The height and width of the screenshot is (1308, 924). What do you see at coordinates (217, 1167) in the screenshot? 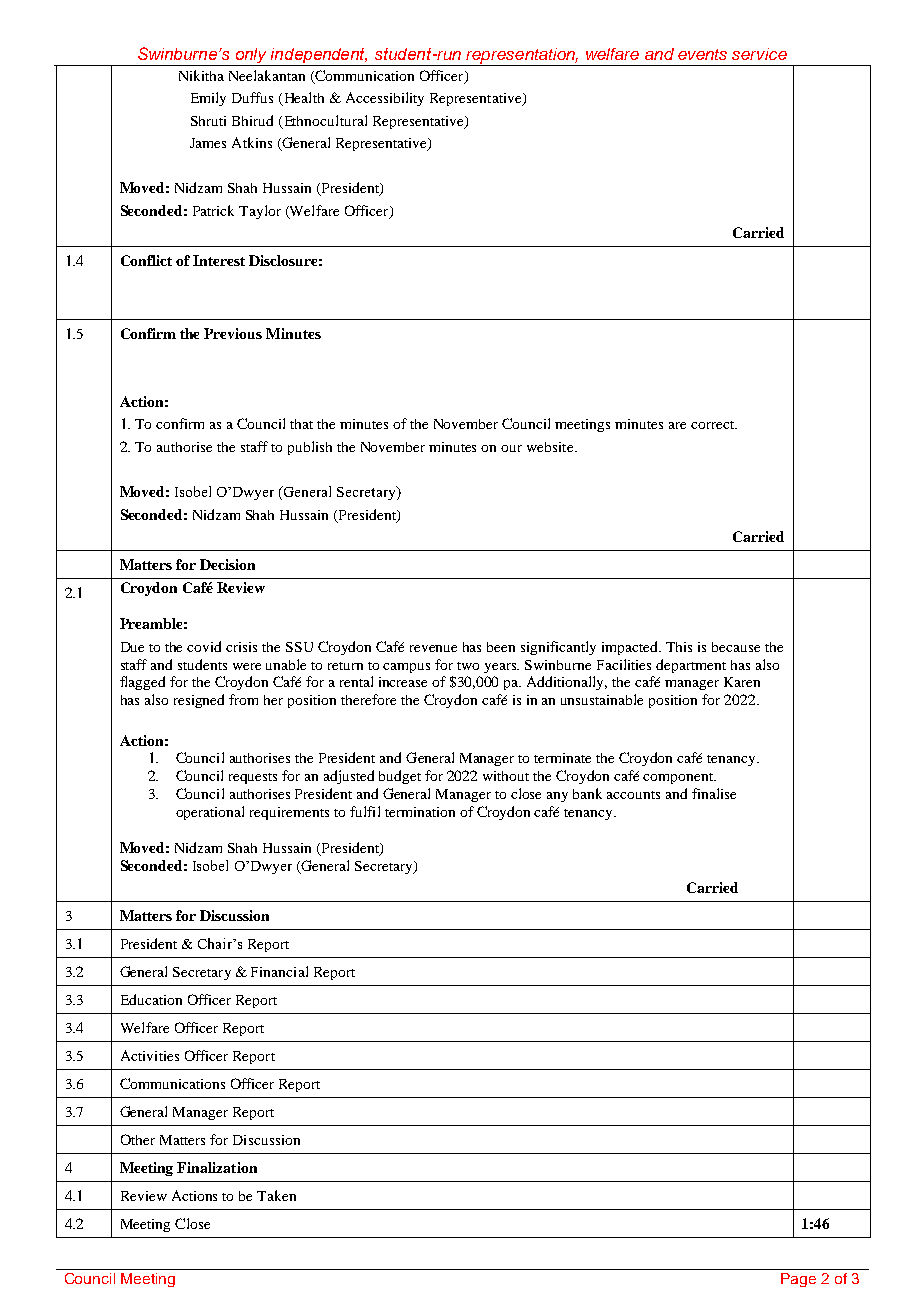
I see `Finalization` at bounding box center [217, 1167].
